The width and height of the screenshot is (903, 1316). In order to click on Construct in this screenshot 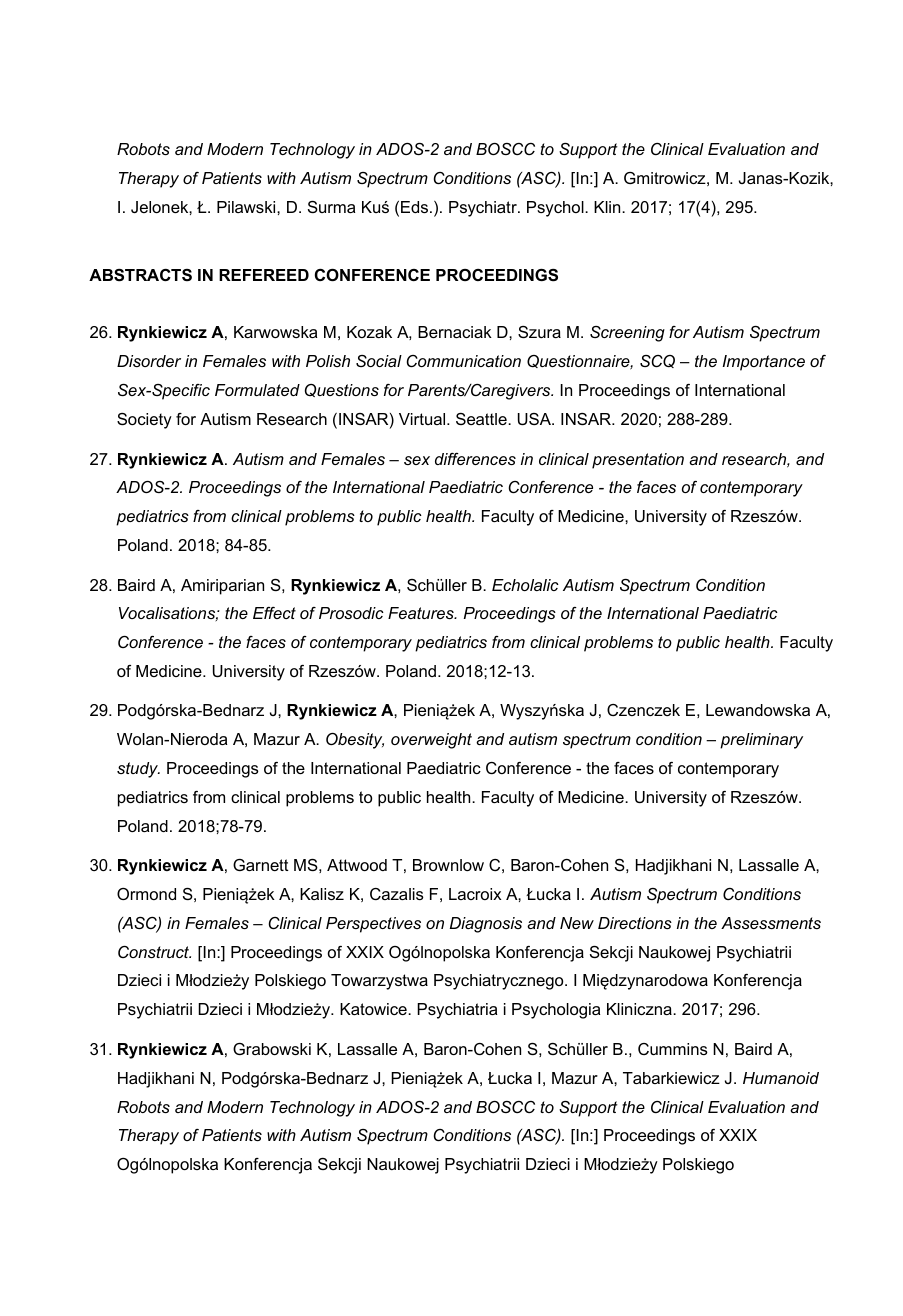, I will do `click(154, 952)`.
